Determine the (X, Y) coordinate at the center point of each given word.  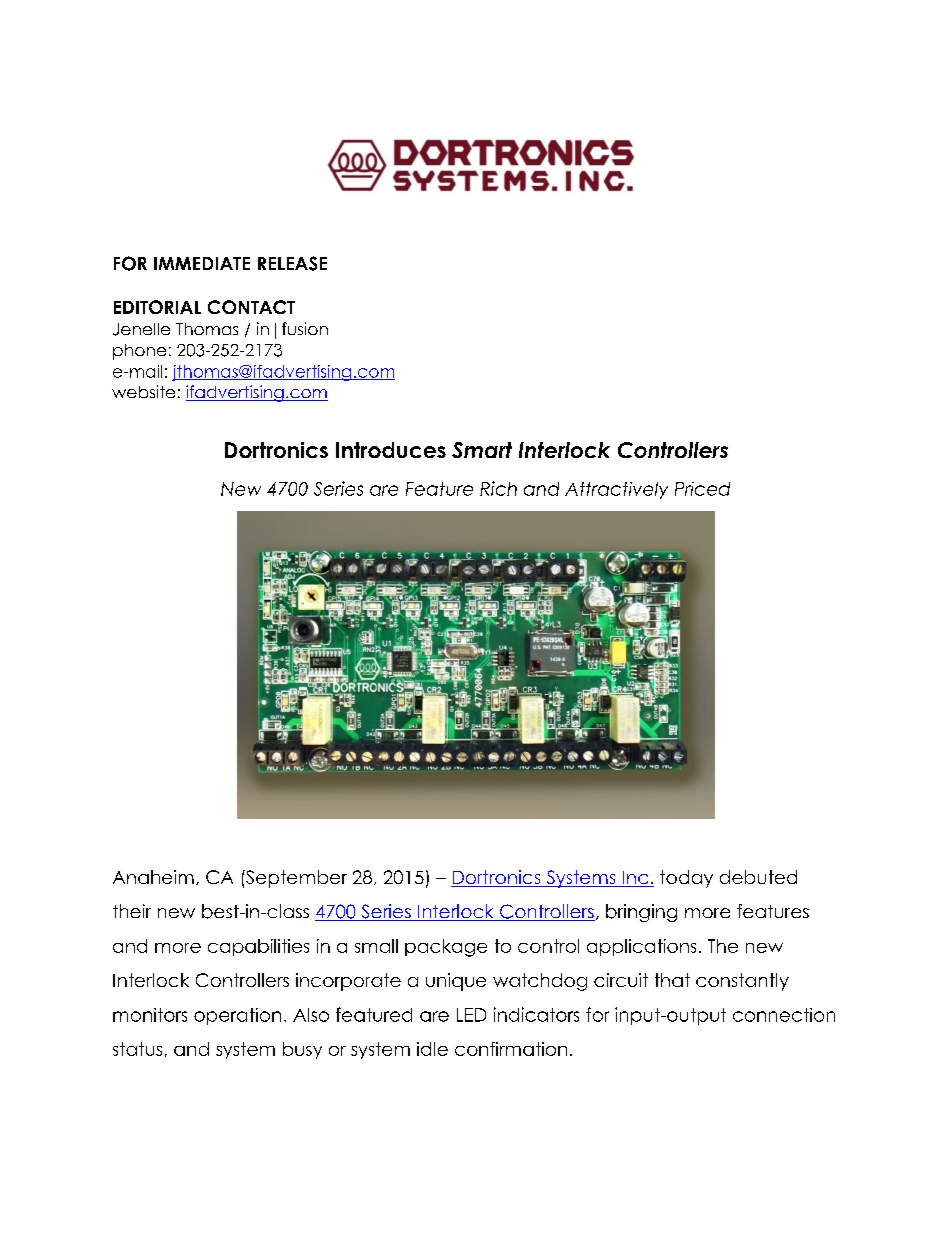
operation (237, 1016)
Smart (482, 450)
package (446, 948)
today (686, 879)
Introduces (391, 450)
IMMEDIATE (202, 263)
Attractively (616, 490)
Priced (702, 489)
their (132, 911)
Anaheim (153, 877)
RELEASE (292, 263)
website (143, 391)
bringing (641, 913)
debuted (758, 877)
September (295, 879)
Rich (498, 488)
